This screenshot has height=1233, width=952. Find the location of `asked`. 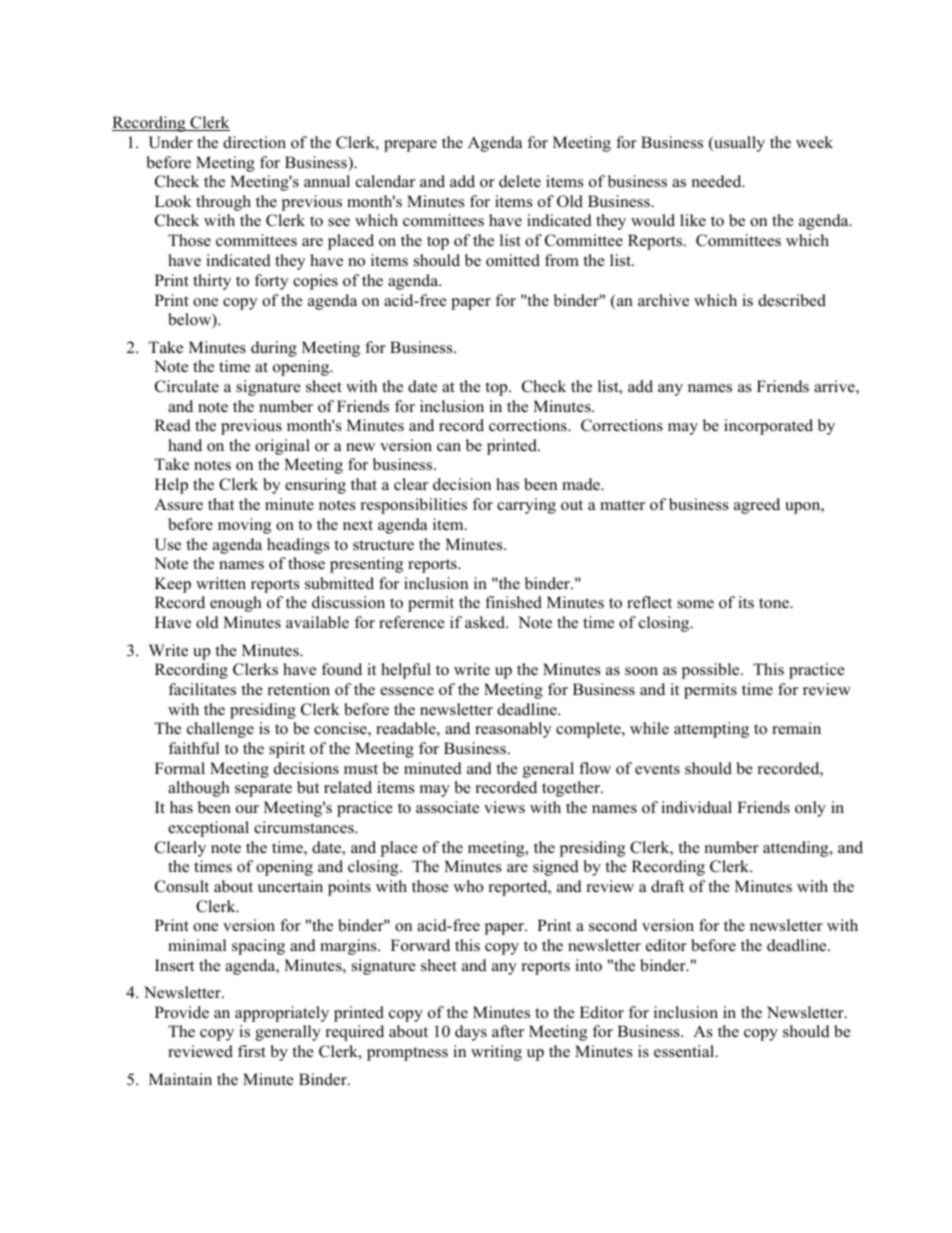

asked is located at coordinates (486, 622).
